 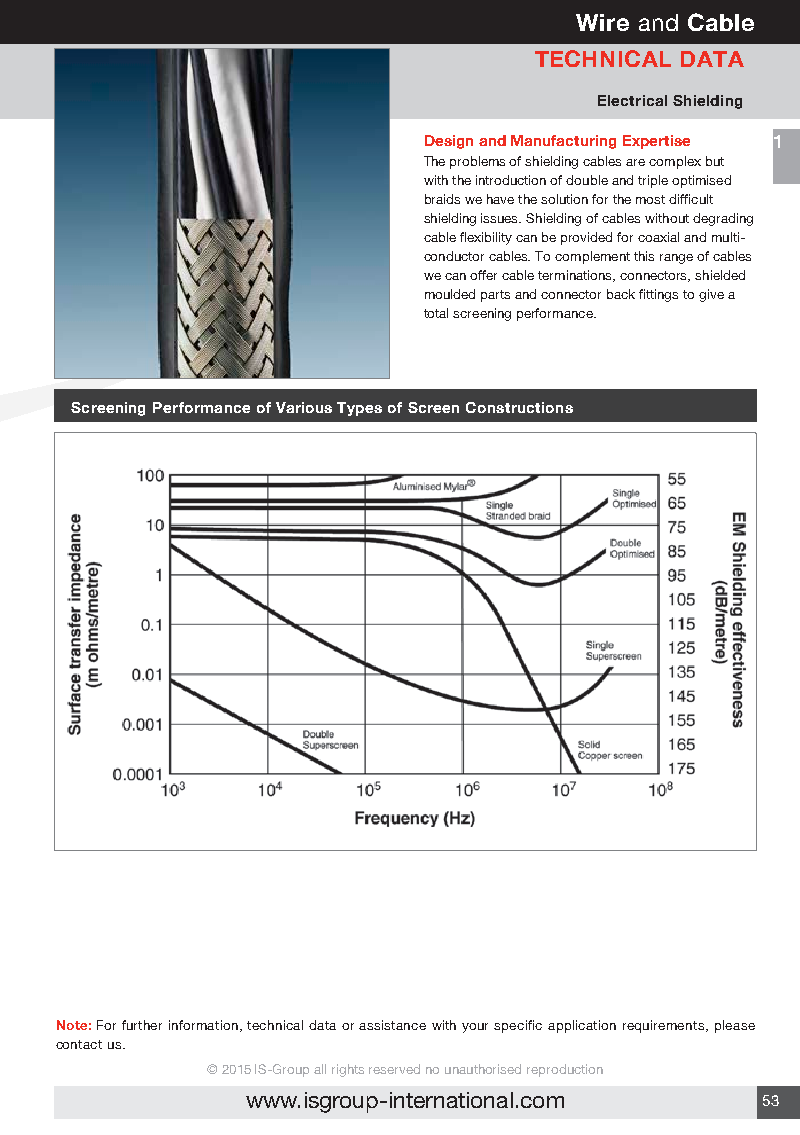 What do you see at coordinates (519, 407) in the screenshot?
I see `Constructions` at bounding box center [519, 407].
